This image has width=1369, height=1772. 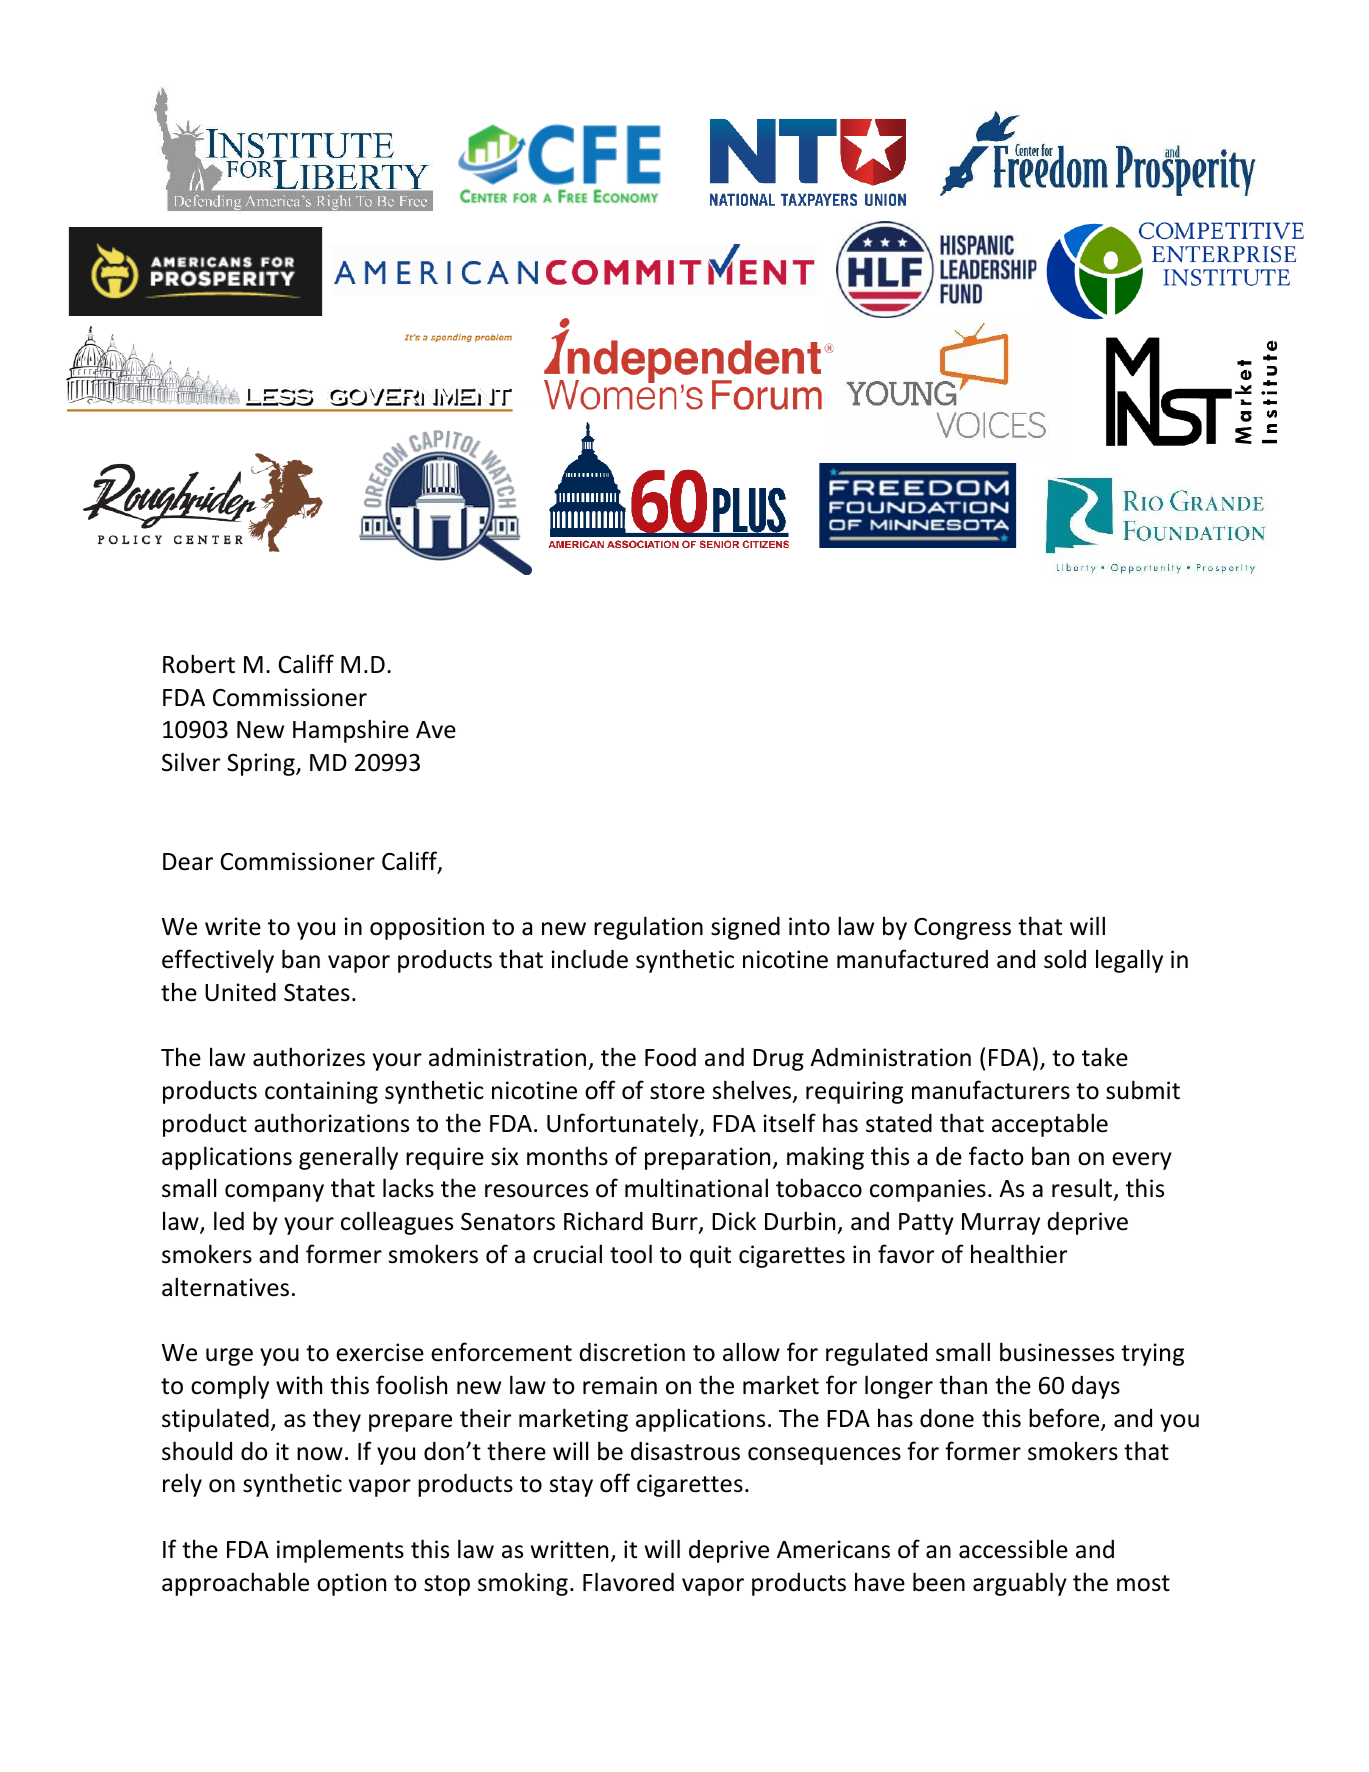 What do you see at coordinates (233, 926) in the image?
I see `write` at bounding box center [233, 926].
